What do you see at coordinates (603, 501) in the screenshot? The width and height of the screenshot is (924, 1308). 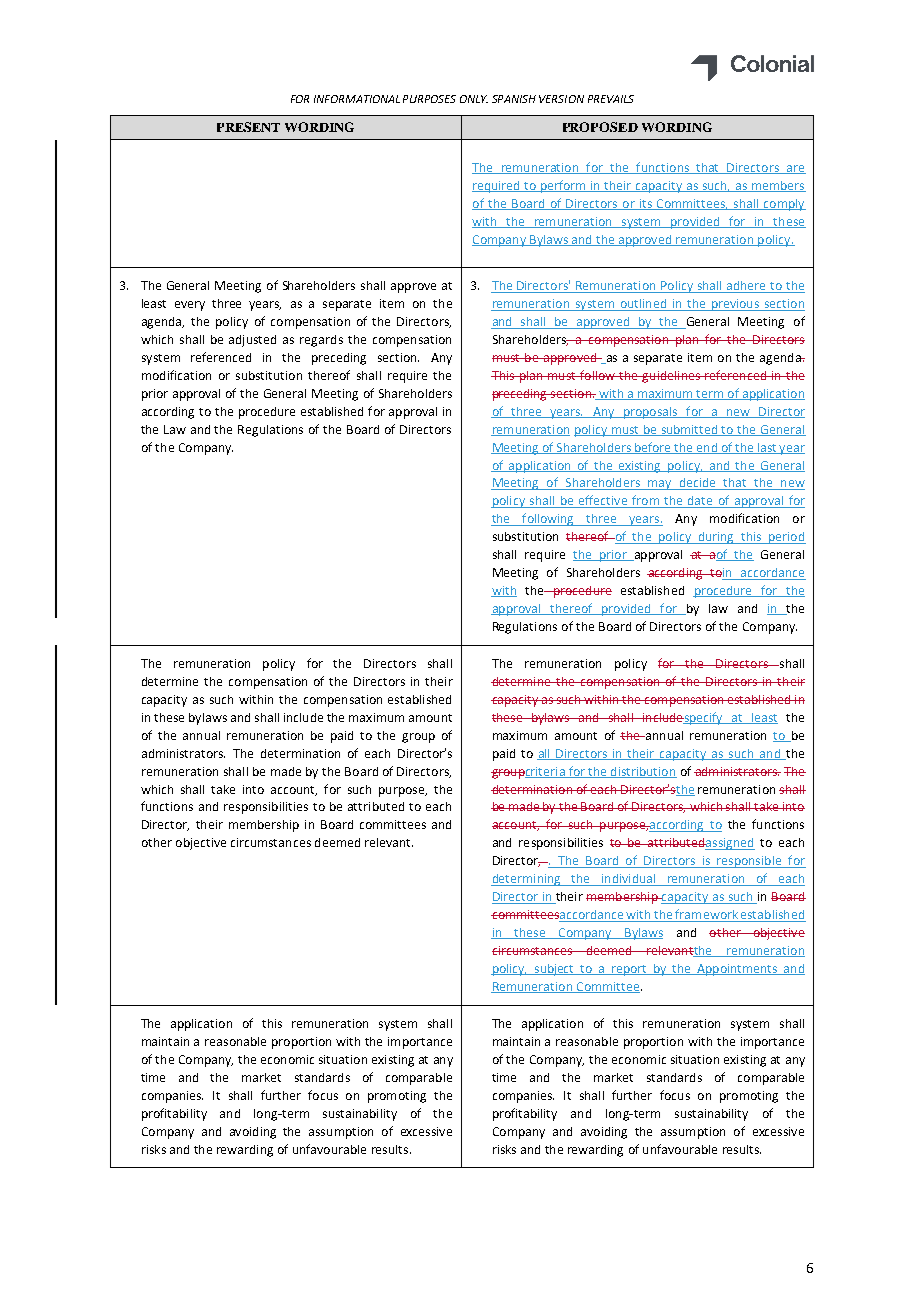 I see `effective` at bounding box center [603, 501].
